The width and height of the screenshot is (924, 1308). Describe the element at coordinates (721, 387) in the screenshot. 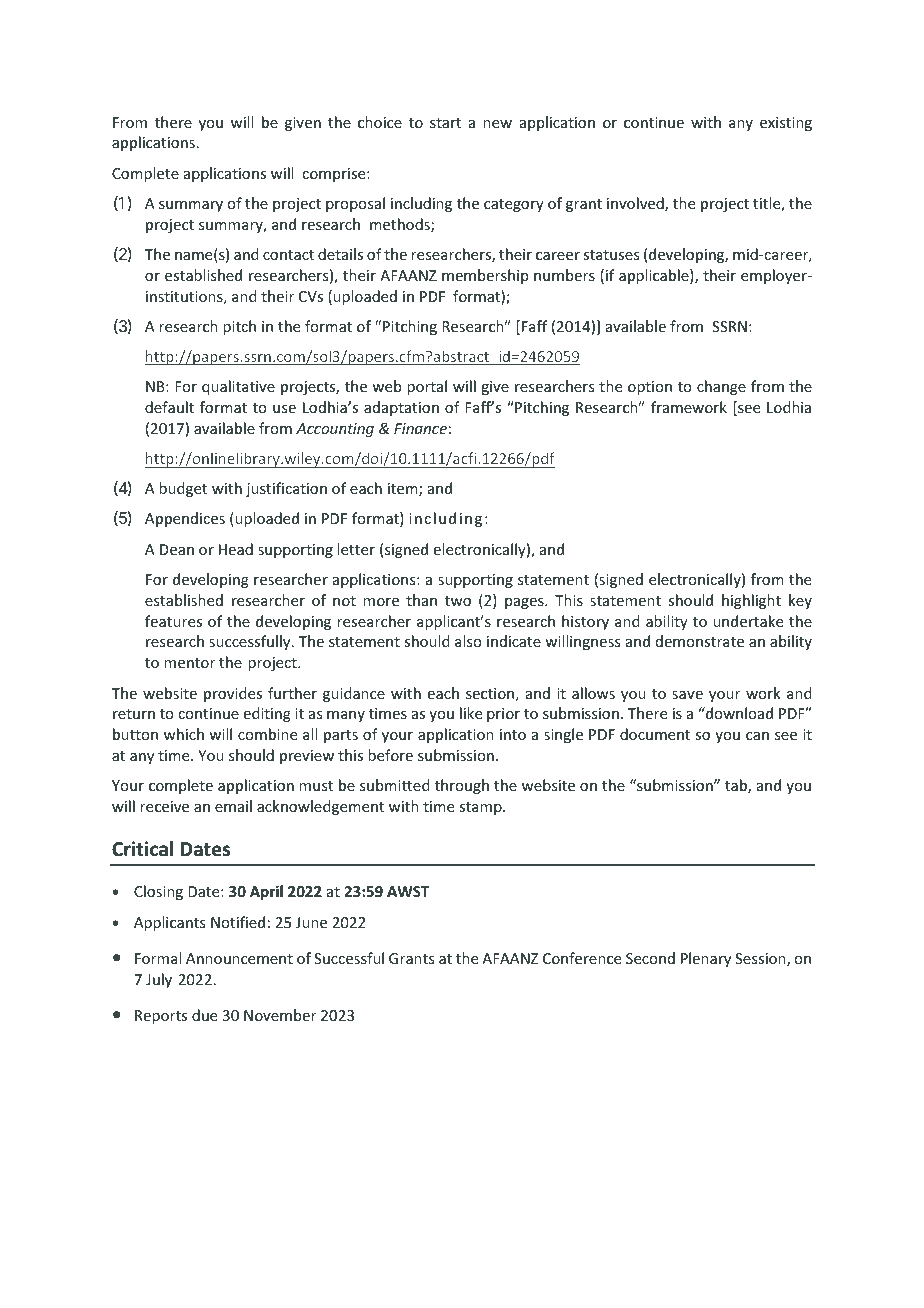

I see `change` at that location.
